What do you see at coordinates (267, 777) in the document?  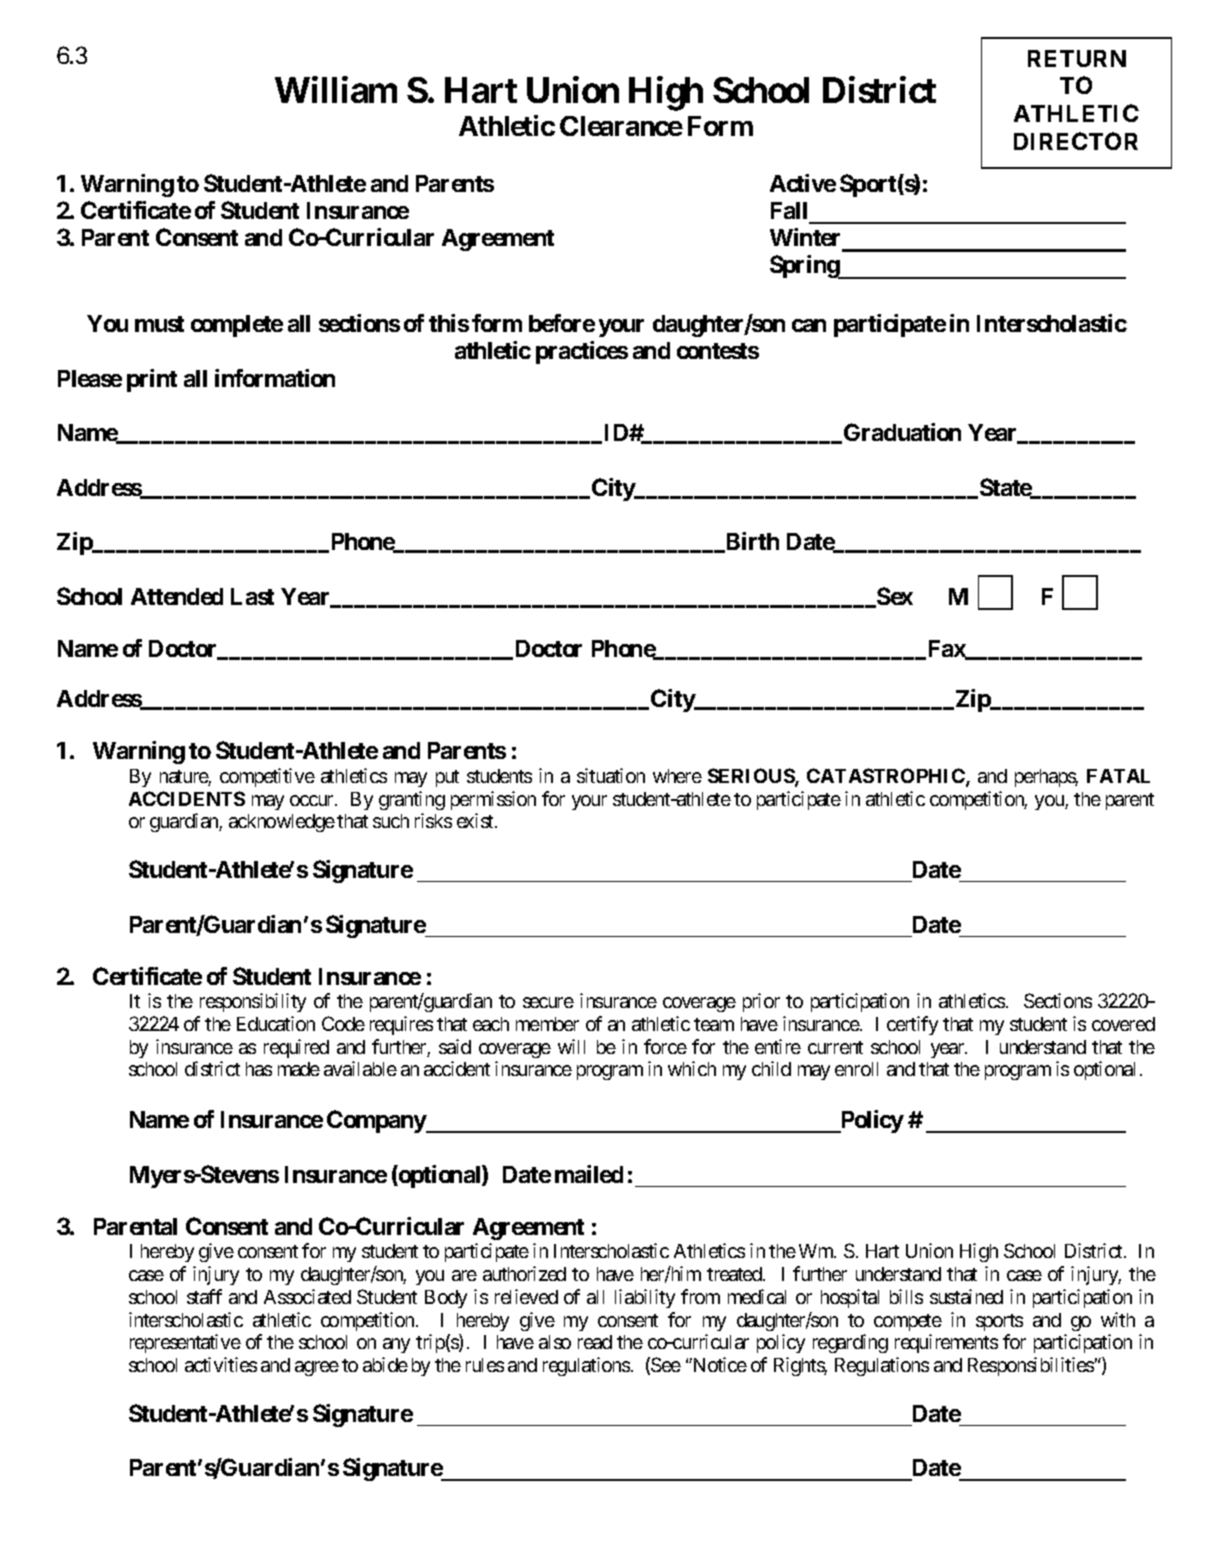 I see `competitive` at bounding box center [267, 777].
